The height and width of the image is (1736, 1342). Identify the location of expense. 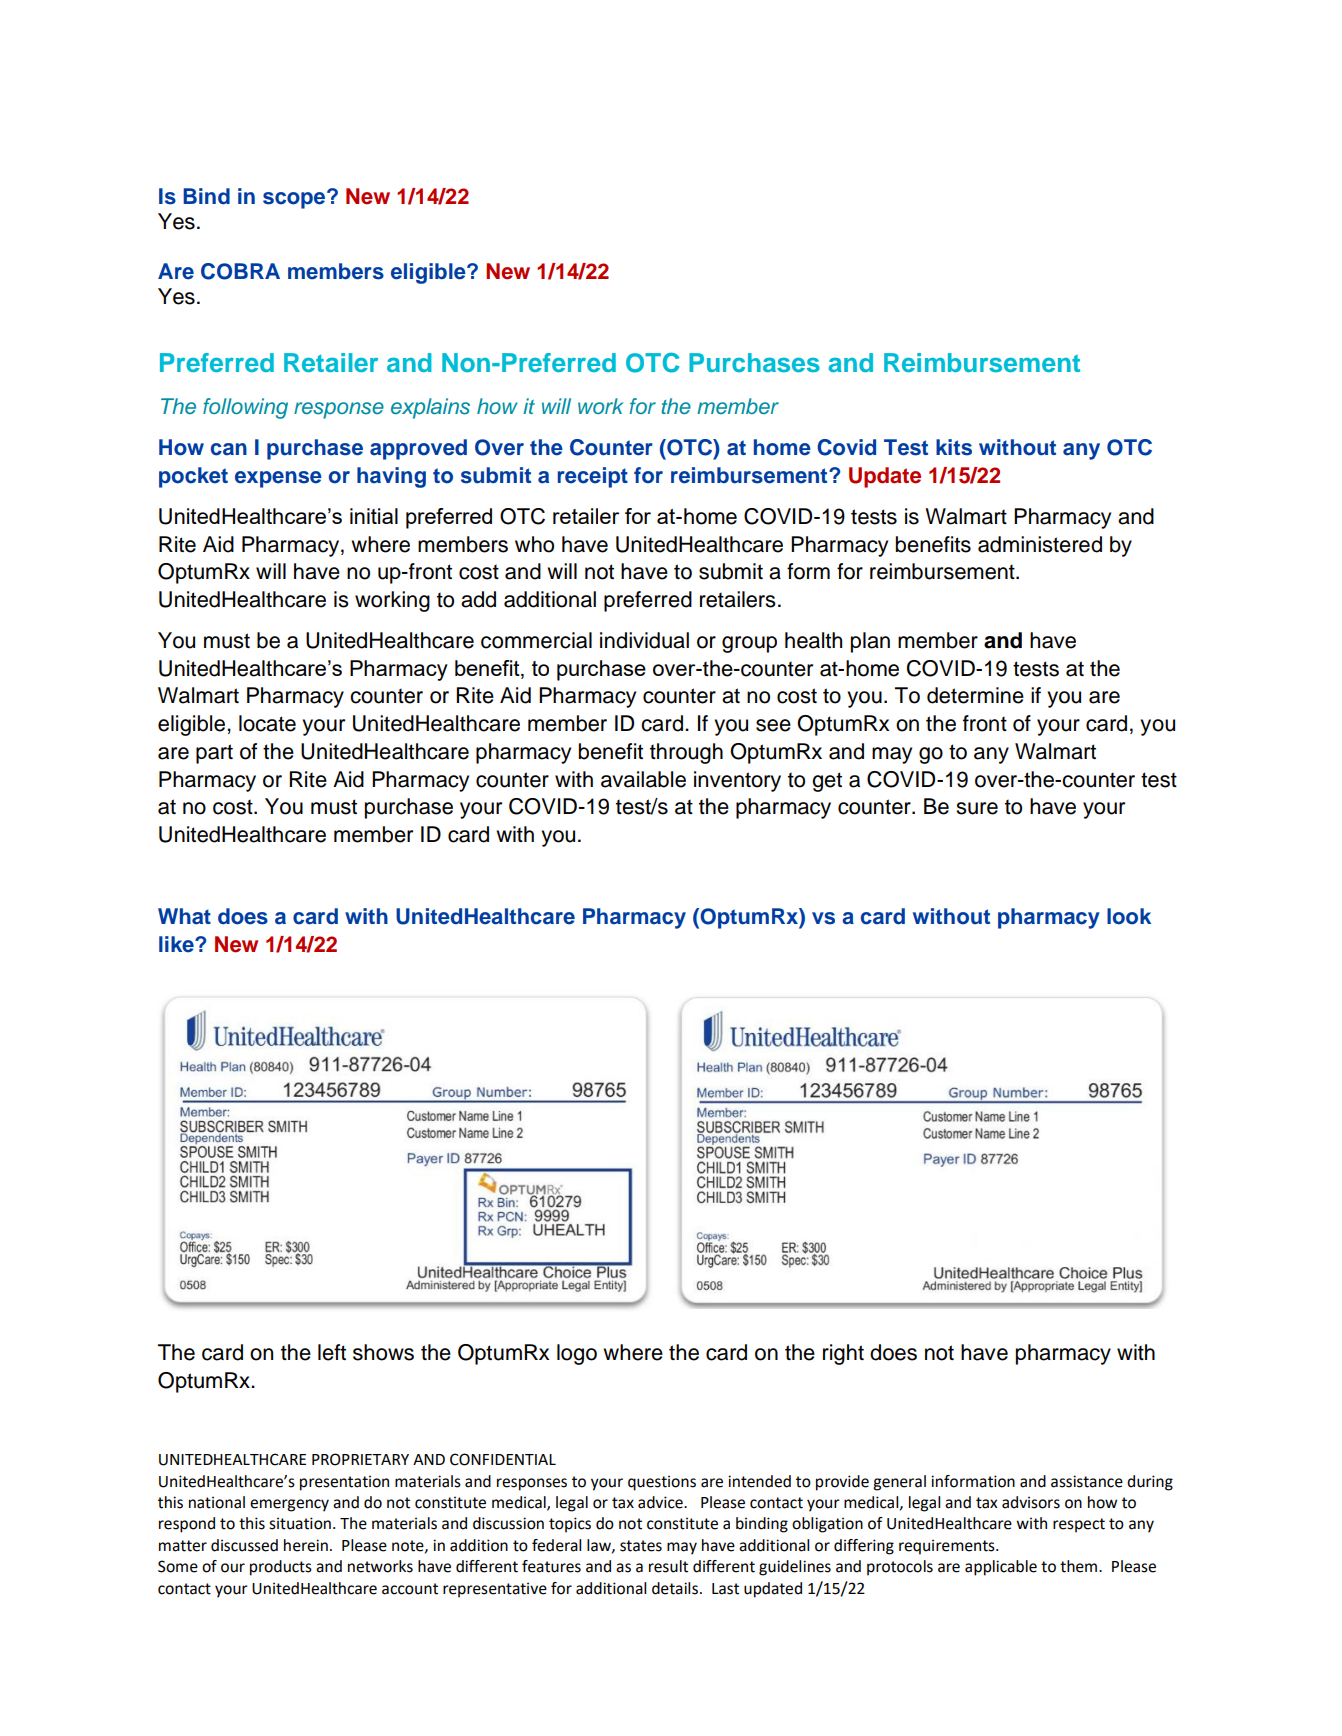
(278, 479).
